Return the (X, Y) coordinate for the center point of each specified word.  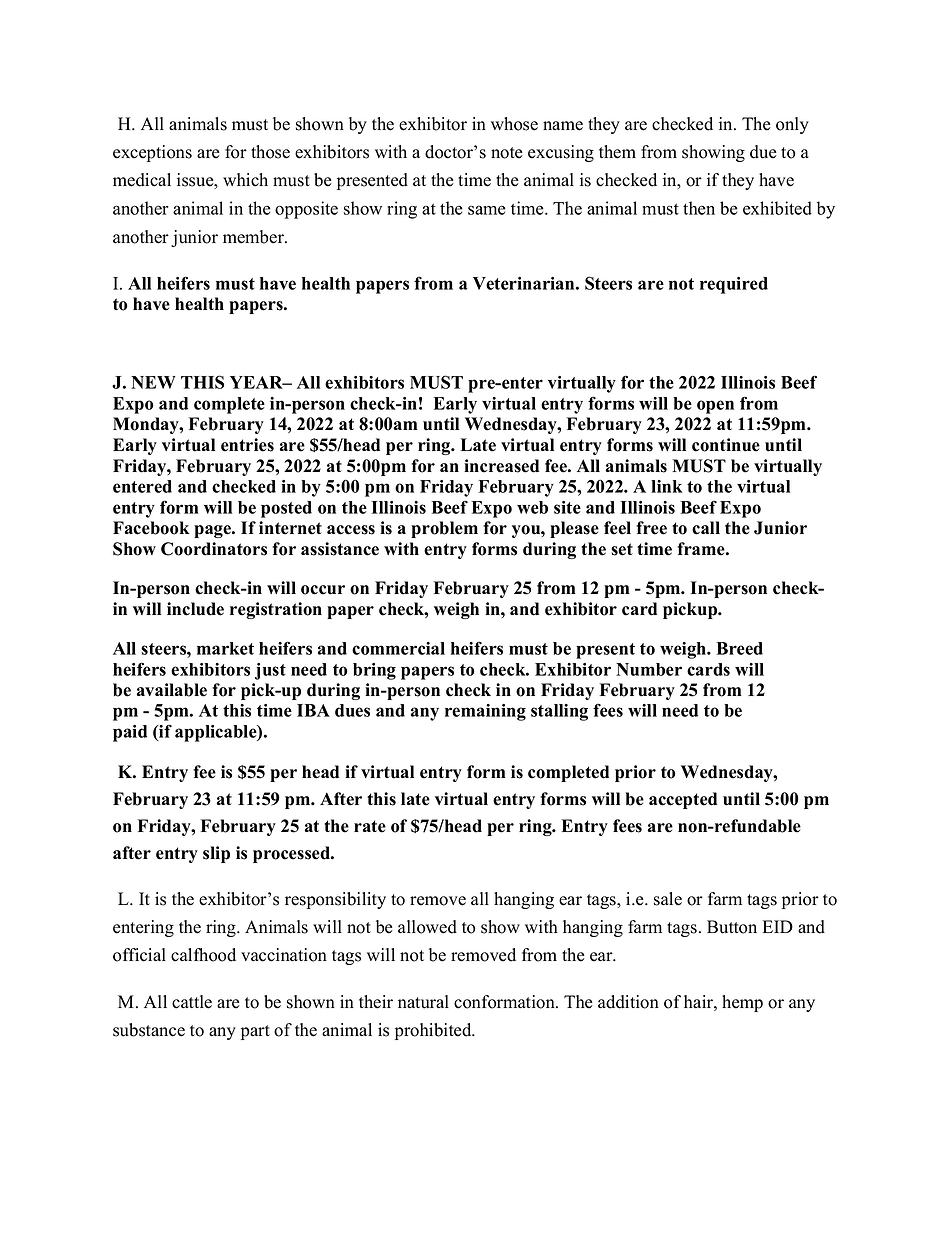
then (699, 208)
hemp (742, 1003)
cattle (192, 1002)
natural (423, 1002)
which (245, 180)
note (507, 153)
